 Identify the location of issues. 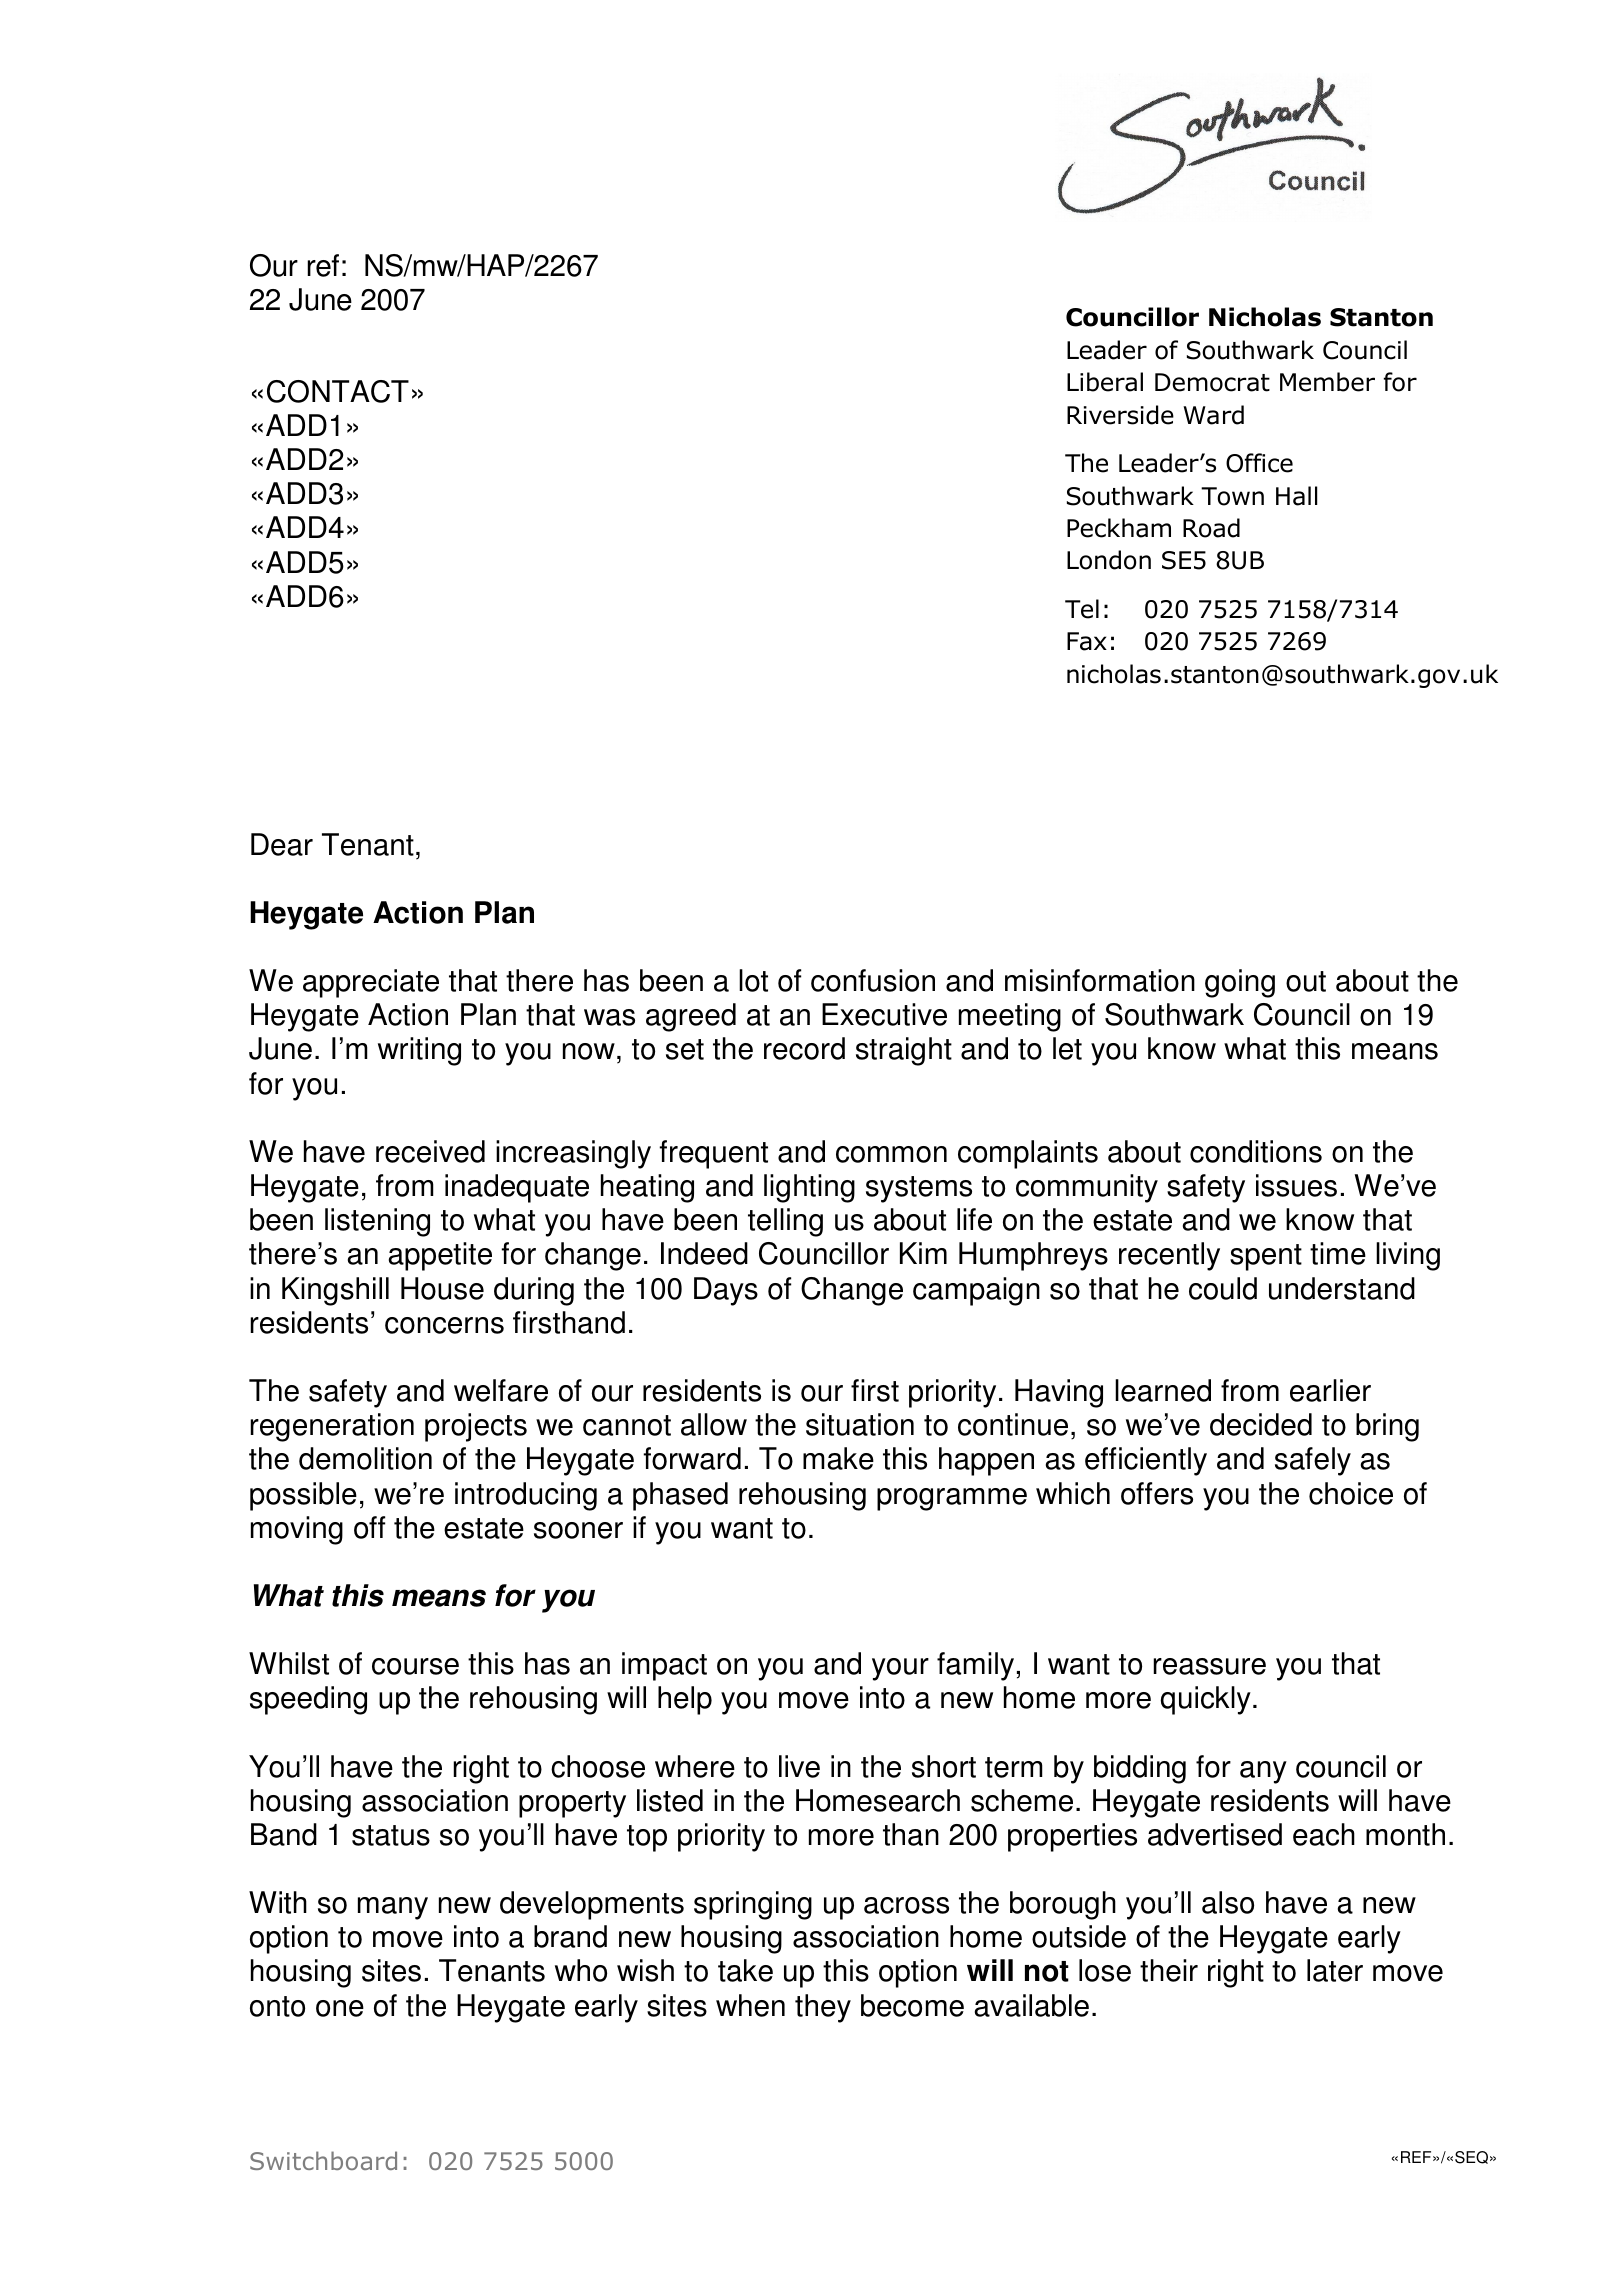
(1296, 1185).
